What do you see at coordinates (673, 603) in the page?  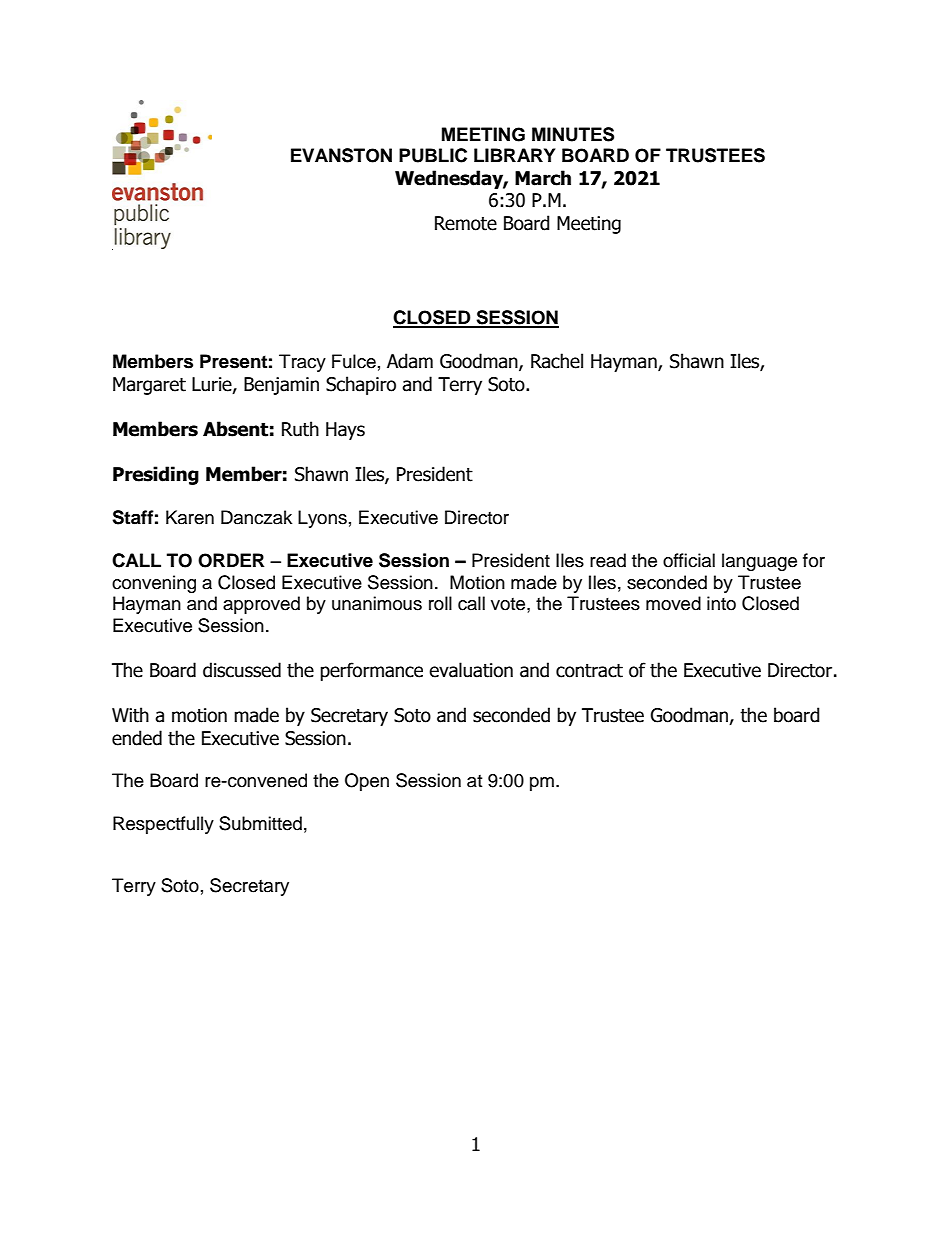 I see `moved` at bounding box center [673, 603].
